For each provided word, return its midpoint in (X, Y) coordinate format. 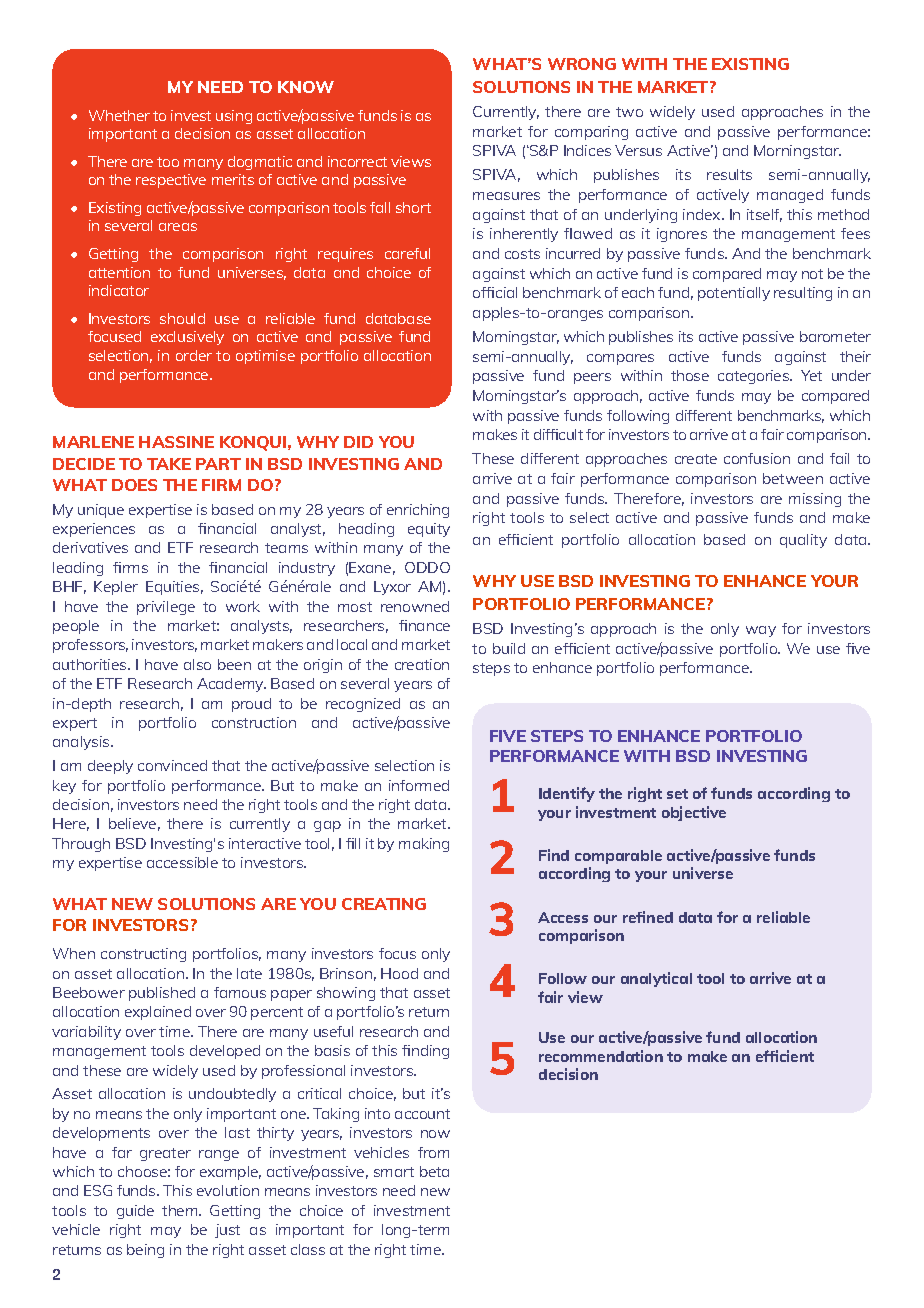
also (197, 664)
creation (422, 664)
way (761, 631)
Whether (119, 115)
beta (434, 1171)
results (729, 174)
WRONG (582, 64)
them (181, 1210)
